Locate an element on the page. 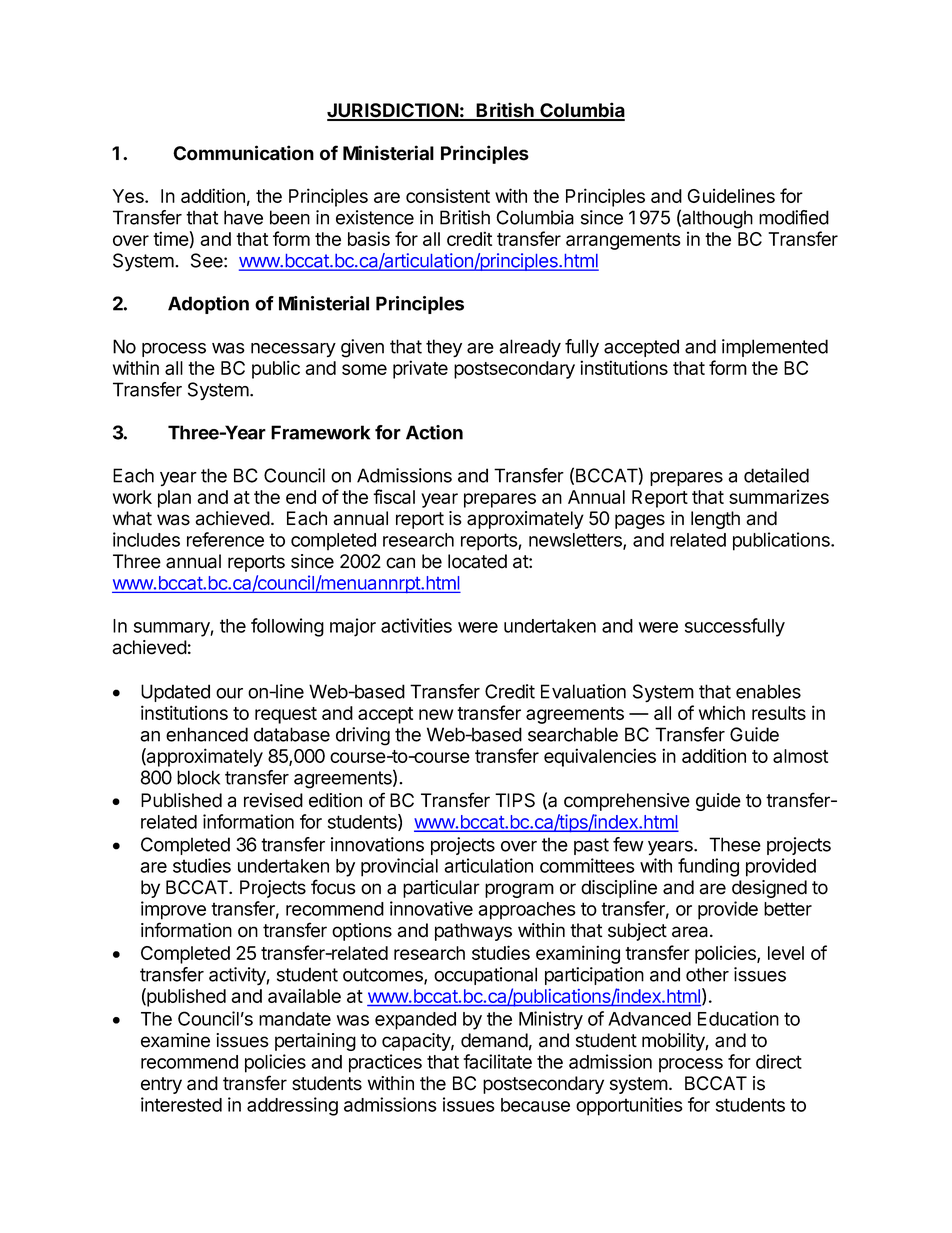 The image size is (952, 1233). Communication is located at coordinates (243, 153).
